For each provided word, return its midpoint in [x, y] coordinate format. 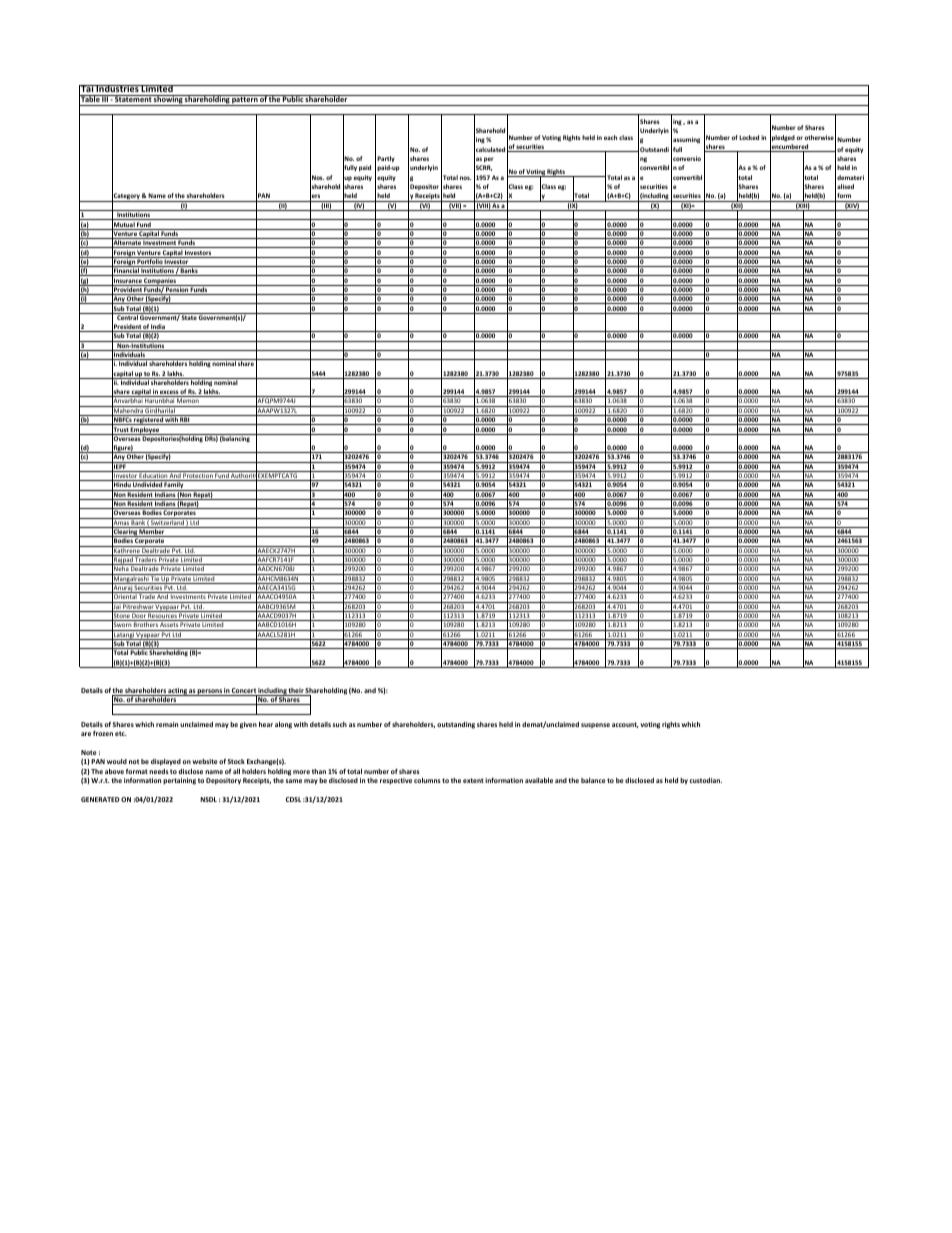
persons [210, 692]
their [296, 692]
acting [178, 692]
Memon [188, 402]
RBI [185, 421]
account [625, 725]
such [340, 724]
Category [126, 197]
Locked [749, 137]
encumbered [790, 147]
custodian [705, 780]
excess [169, 393]
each [610, 137]
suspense [595, 725]
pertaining [179, 781]
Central [127, 316]
